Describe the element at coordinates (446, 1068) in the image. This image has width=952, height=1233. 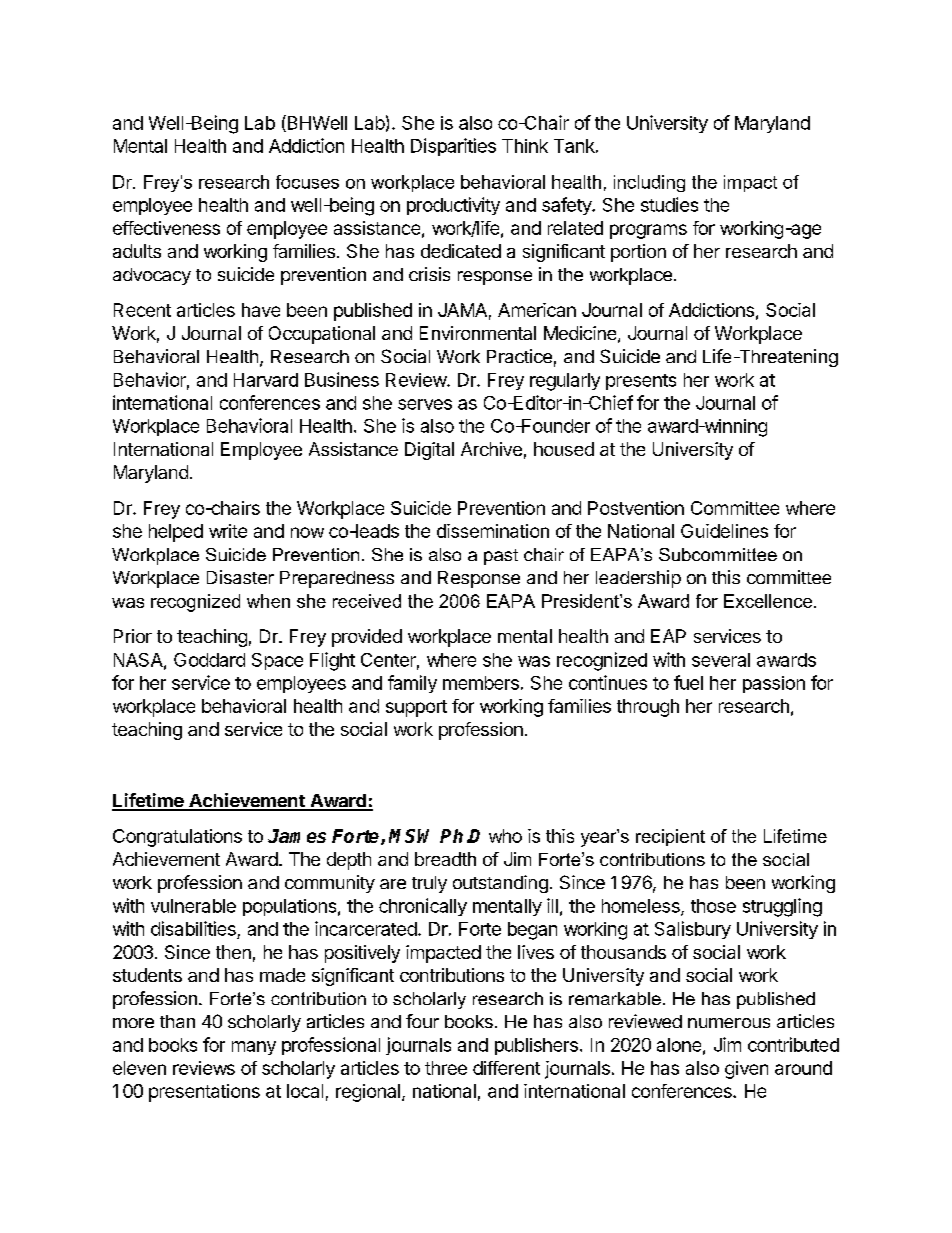
I see `three` at that location.
